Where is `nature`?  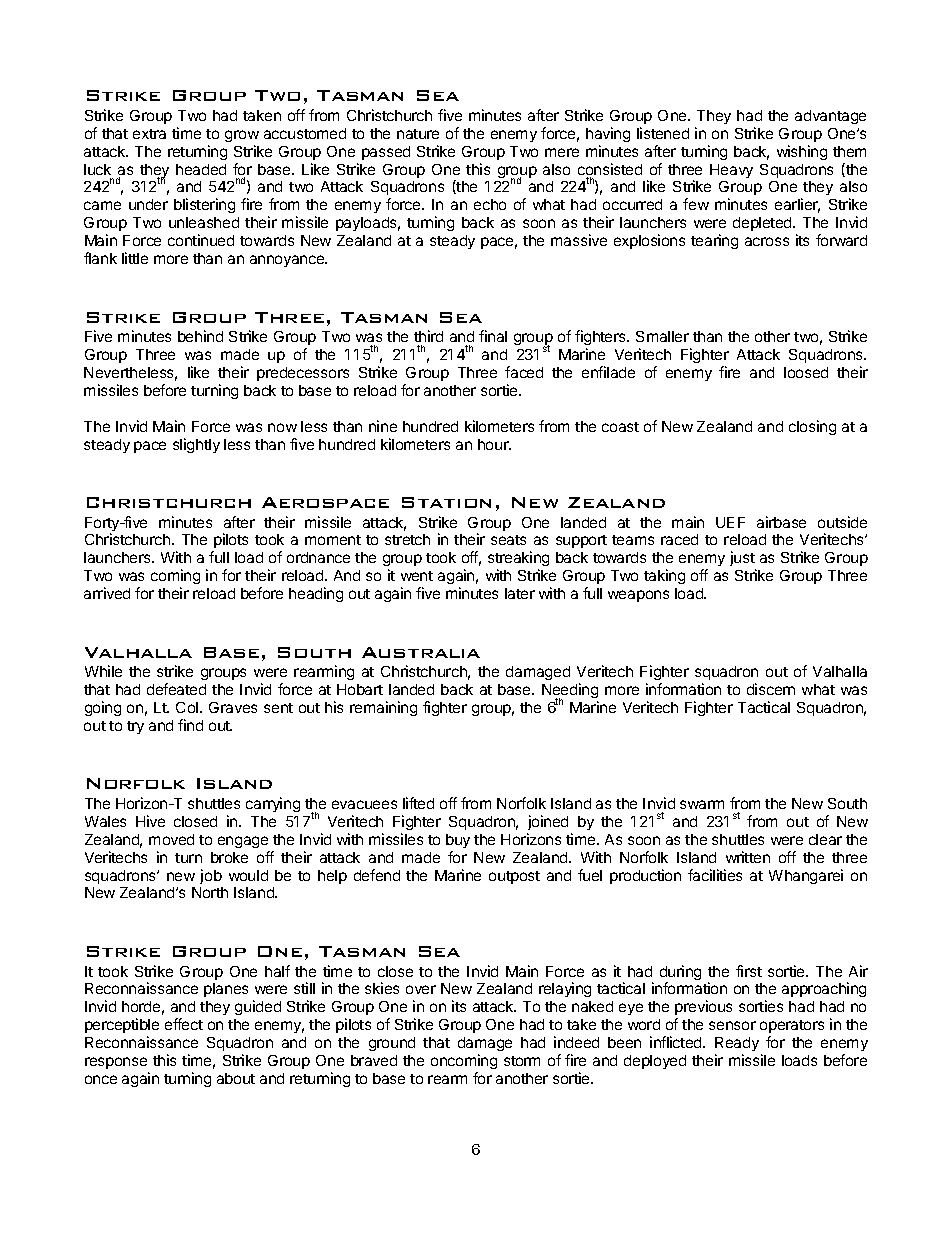
nature is located at coordinates (418, 134).
